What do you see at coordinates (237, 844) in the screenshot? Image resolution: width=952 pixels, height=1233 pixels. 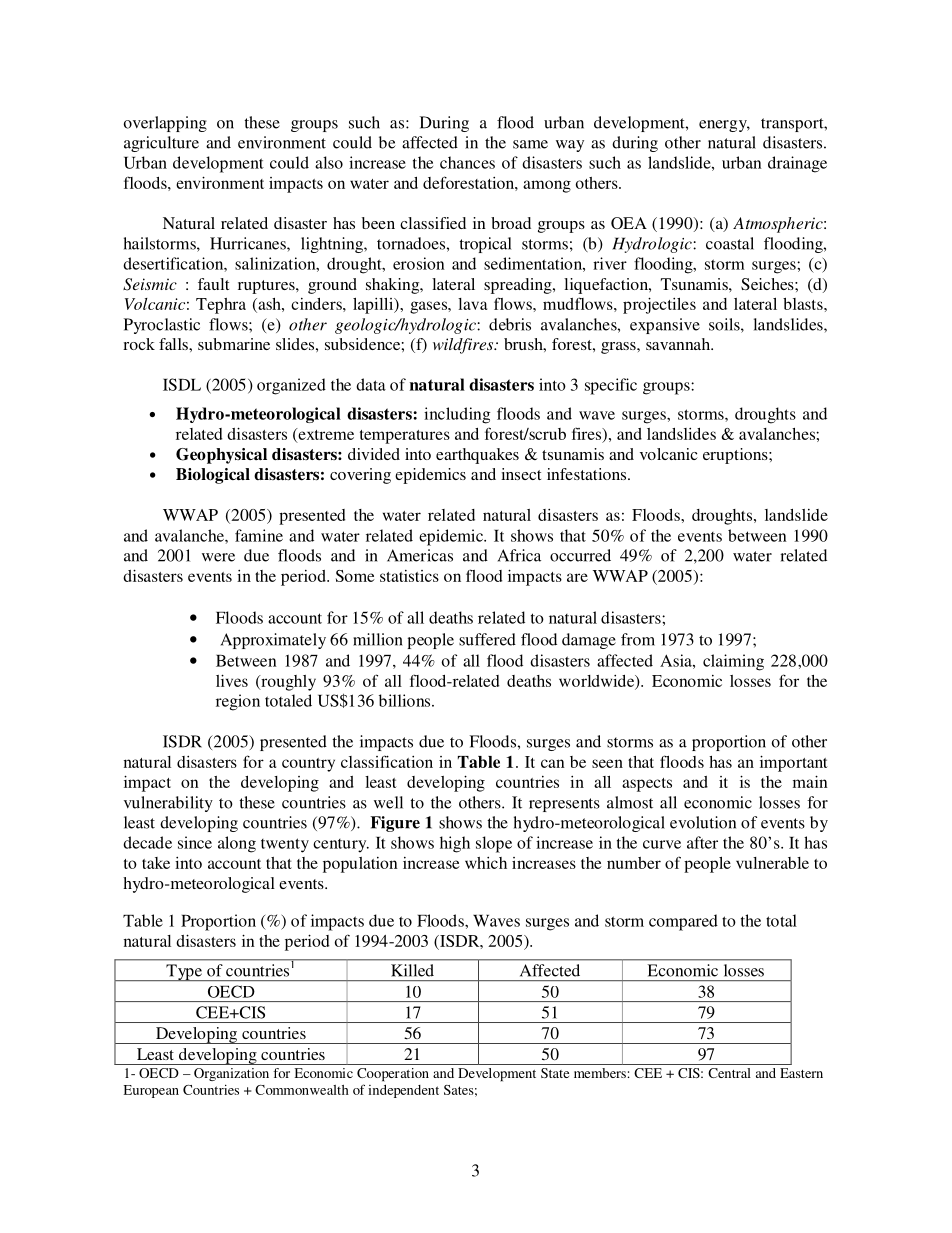 I see `along` at bounding box center [237, 844].
